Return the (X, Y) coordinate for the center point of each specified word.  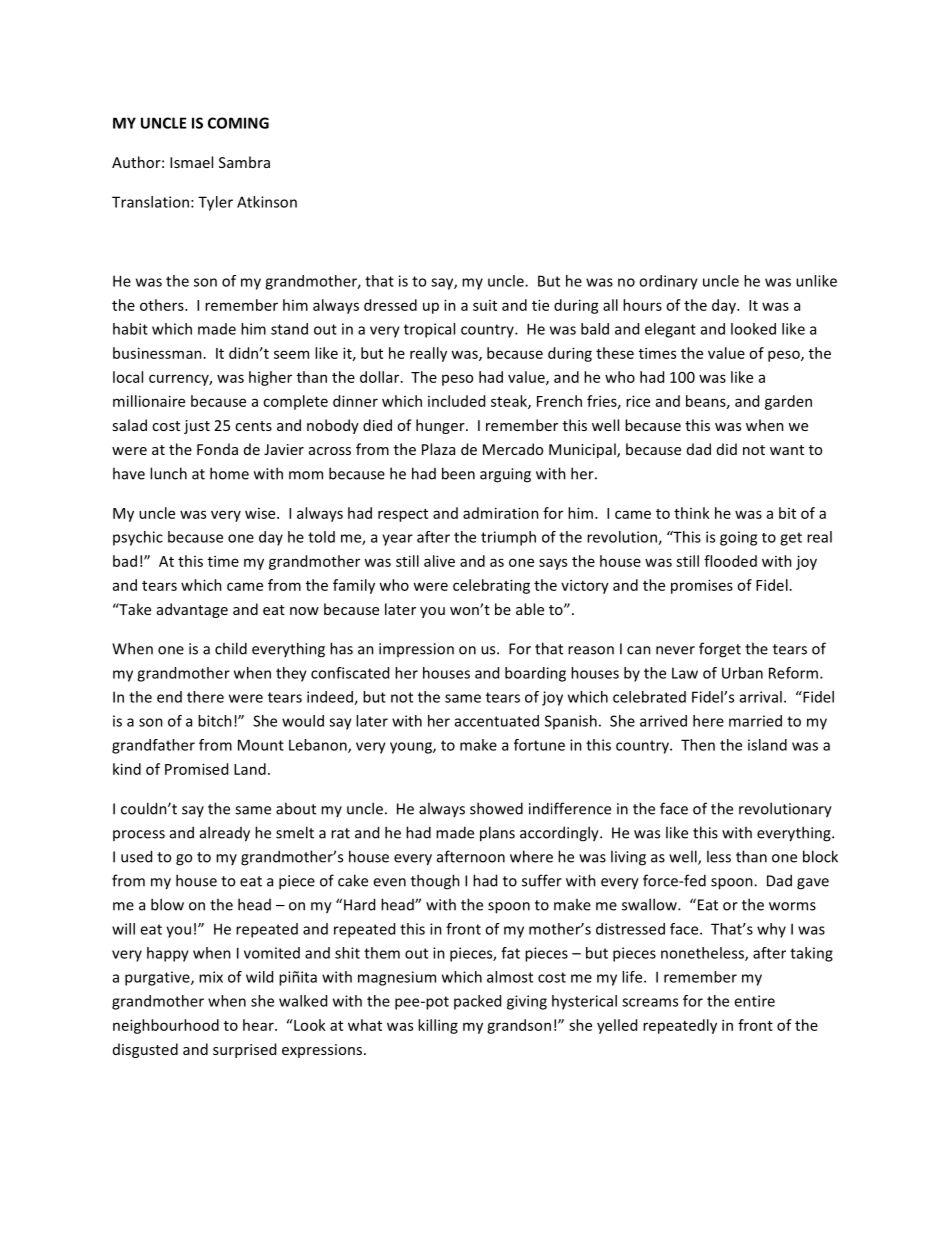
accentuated (497, 721)
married (755, 721)
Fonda (217, 449)
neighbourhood (166, 1026)
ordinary (668, 282)
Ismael (191, 162)
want (787, 450)
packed (477, 1002)
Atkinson (267, 202)
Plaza (438, 449)
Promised (196, 769)
